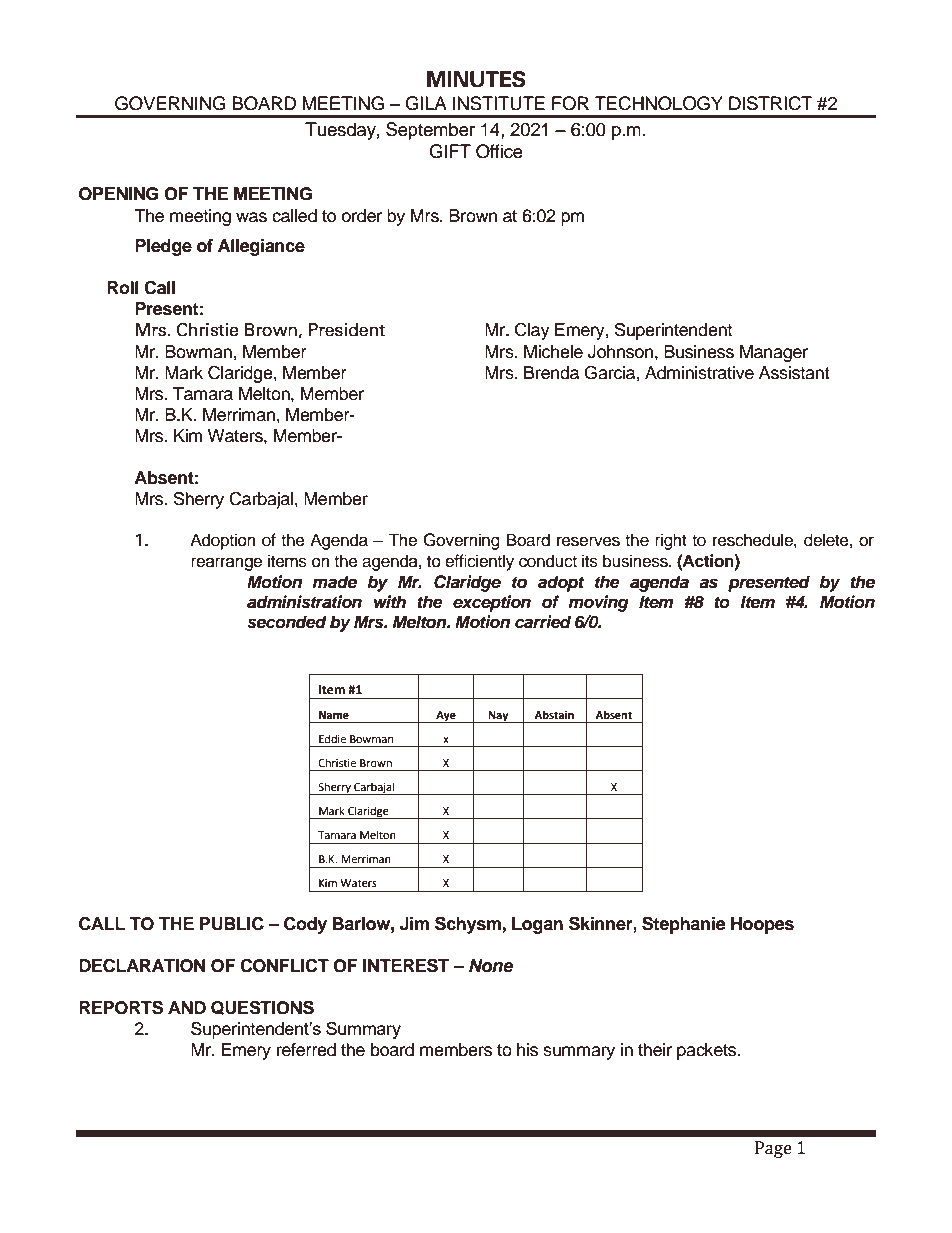  What do you see at coordinates (446, 717) in the document?
I see `Aye` at bounding box center [446, 717].
